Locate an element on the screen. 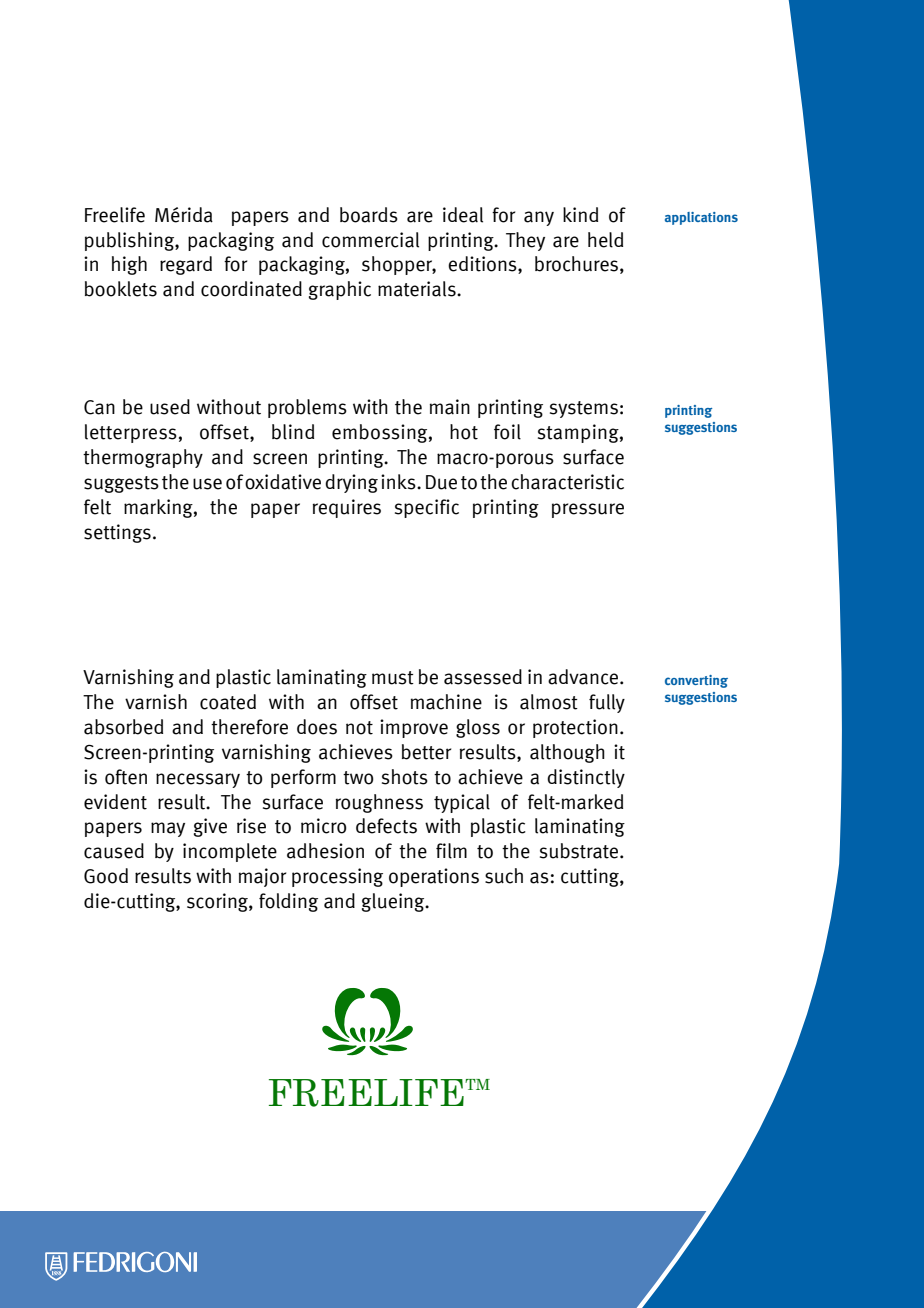  held is located at coordinates (605, 240).
